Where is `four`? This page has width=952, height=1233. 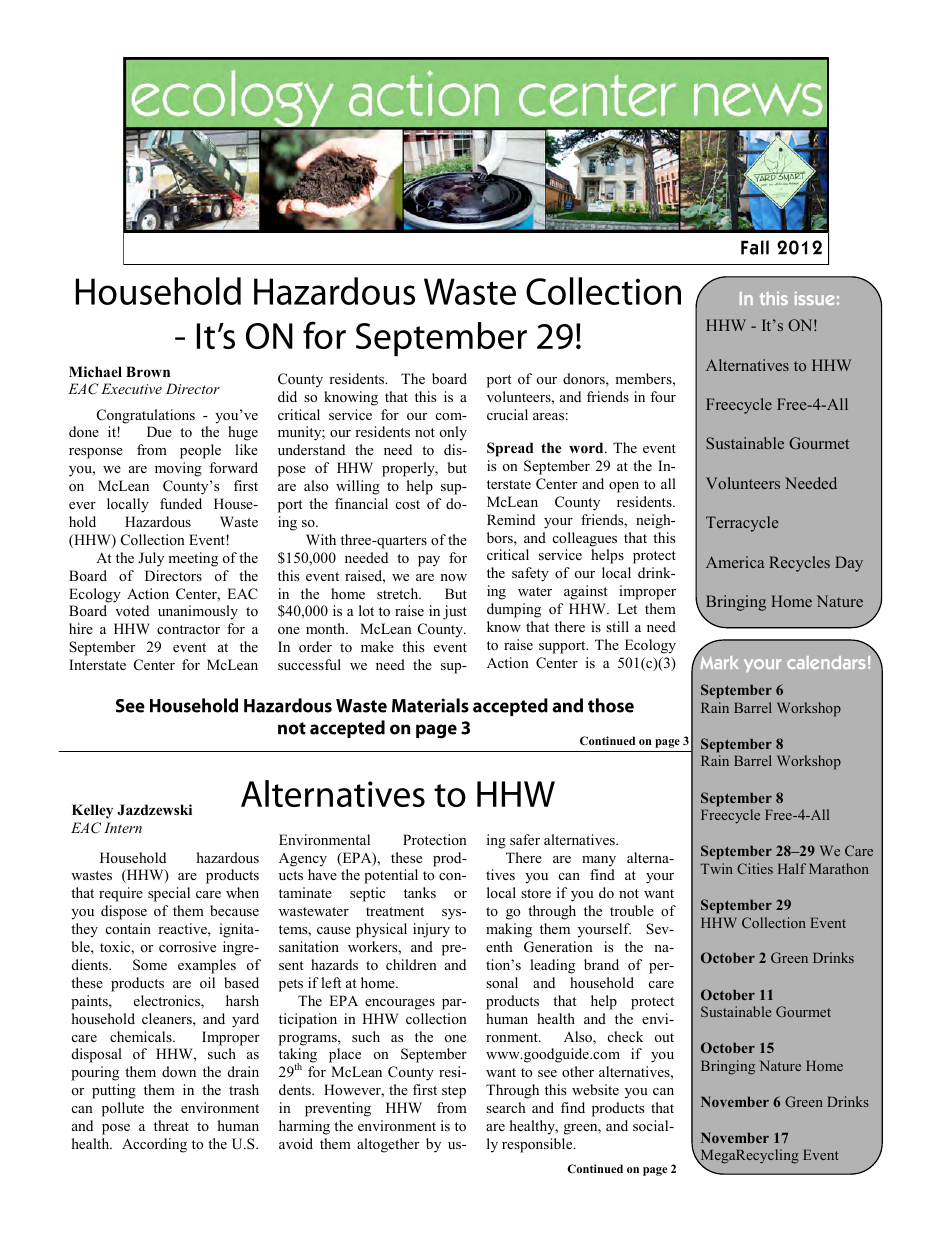 four is located at coordinates (663, 396).
